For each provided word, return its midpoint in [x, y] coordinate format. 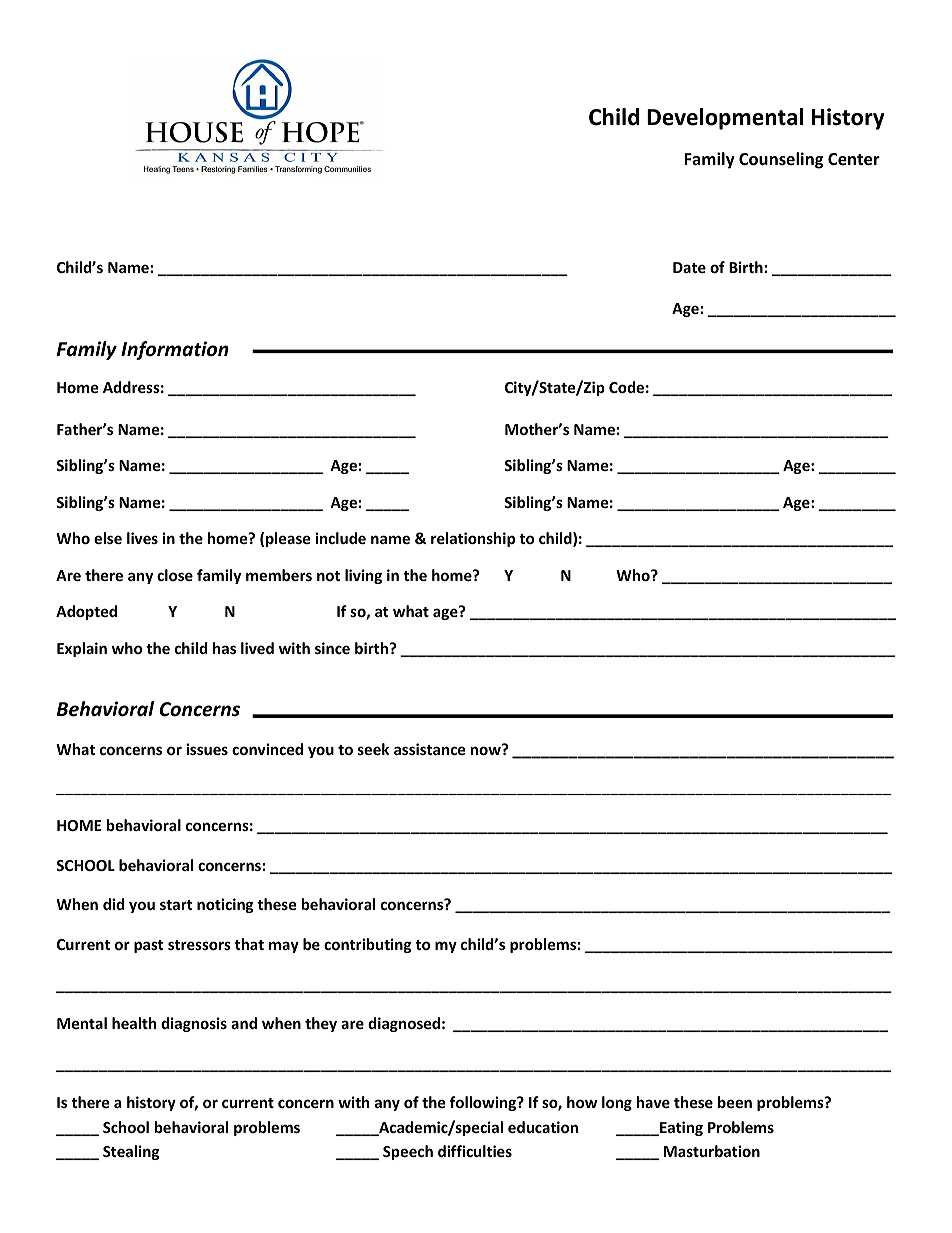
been [735, 1102]
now [487, 749]
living [363, 576]
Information [175, 350]
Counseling [781, 160]
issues [207, 749]
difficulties [475, 1151]
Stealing [131, 1152]
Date [689, 267]
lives [142, 538]
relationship [473, 539]
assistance [430, 749]
